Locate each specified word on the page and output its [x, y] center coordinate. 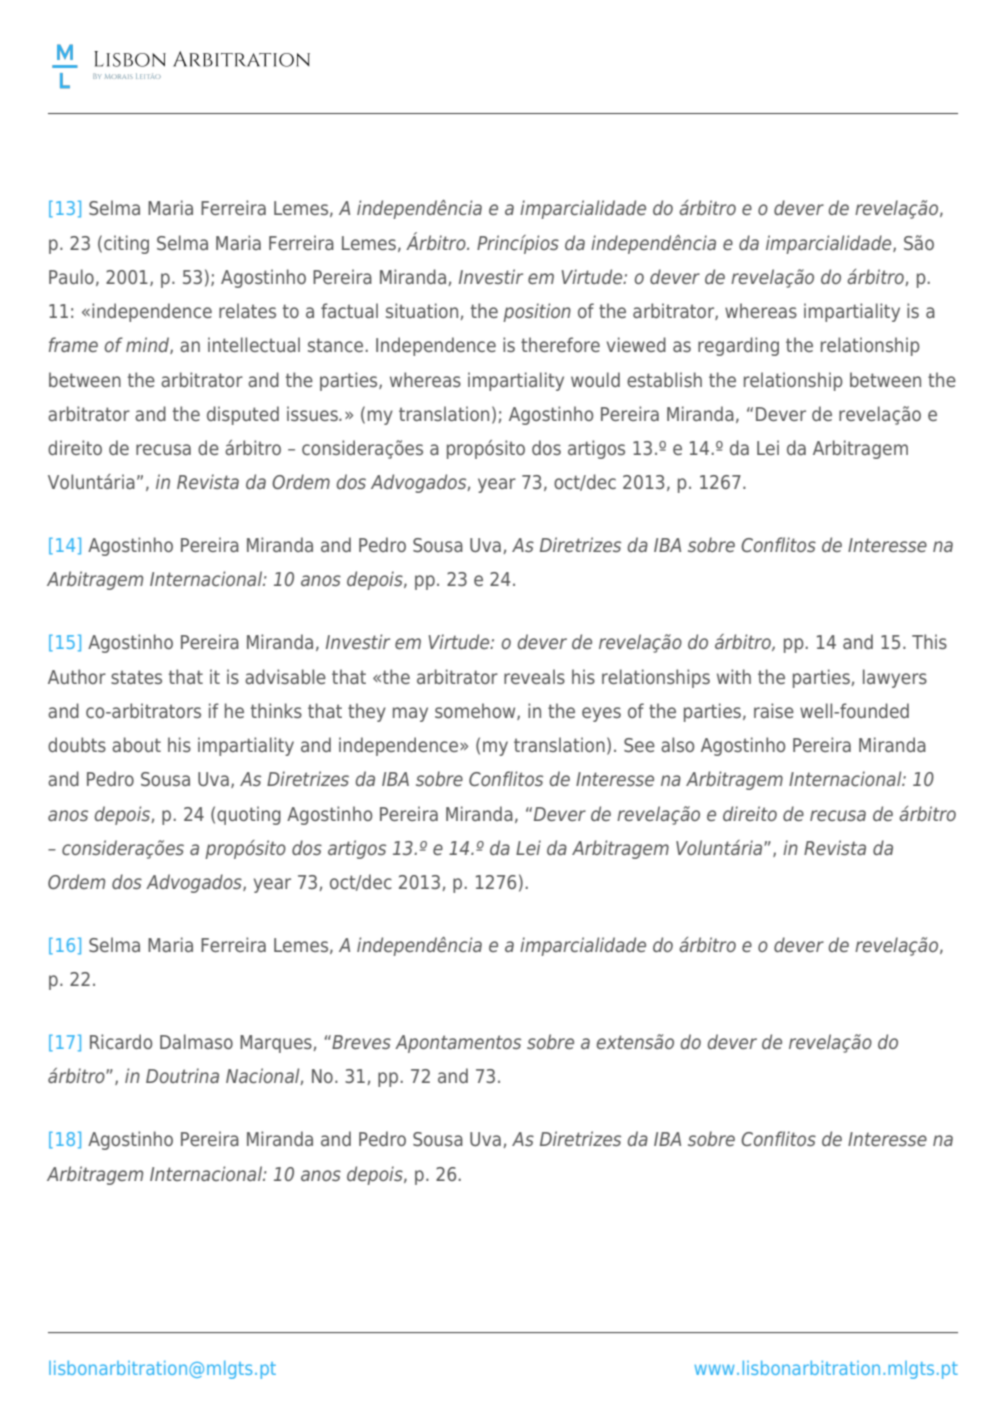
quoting [249, 815]
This [929, 641]
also [677, 744]
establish [664, 379]
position [537, 312]
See [639, 745]
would [595, 379]
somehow [476, 711]
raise [774, 710]
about [136, 744]
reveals [534, 676]
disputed [243, 415]
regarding [738, 346]
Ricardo [121, 1041]
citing [126, 244]
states [136, 677]
